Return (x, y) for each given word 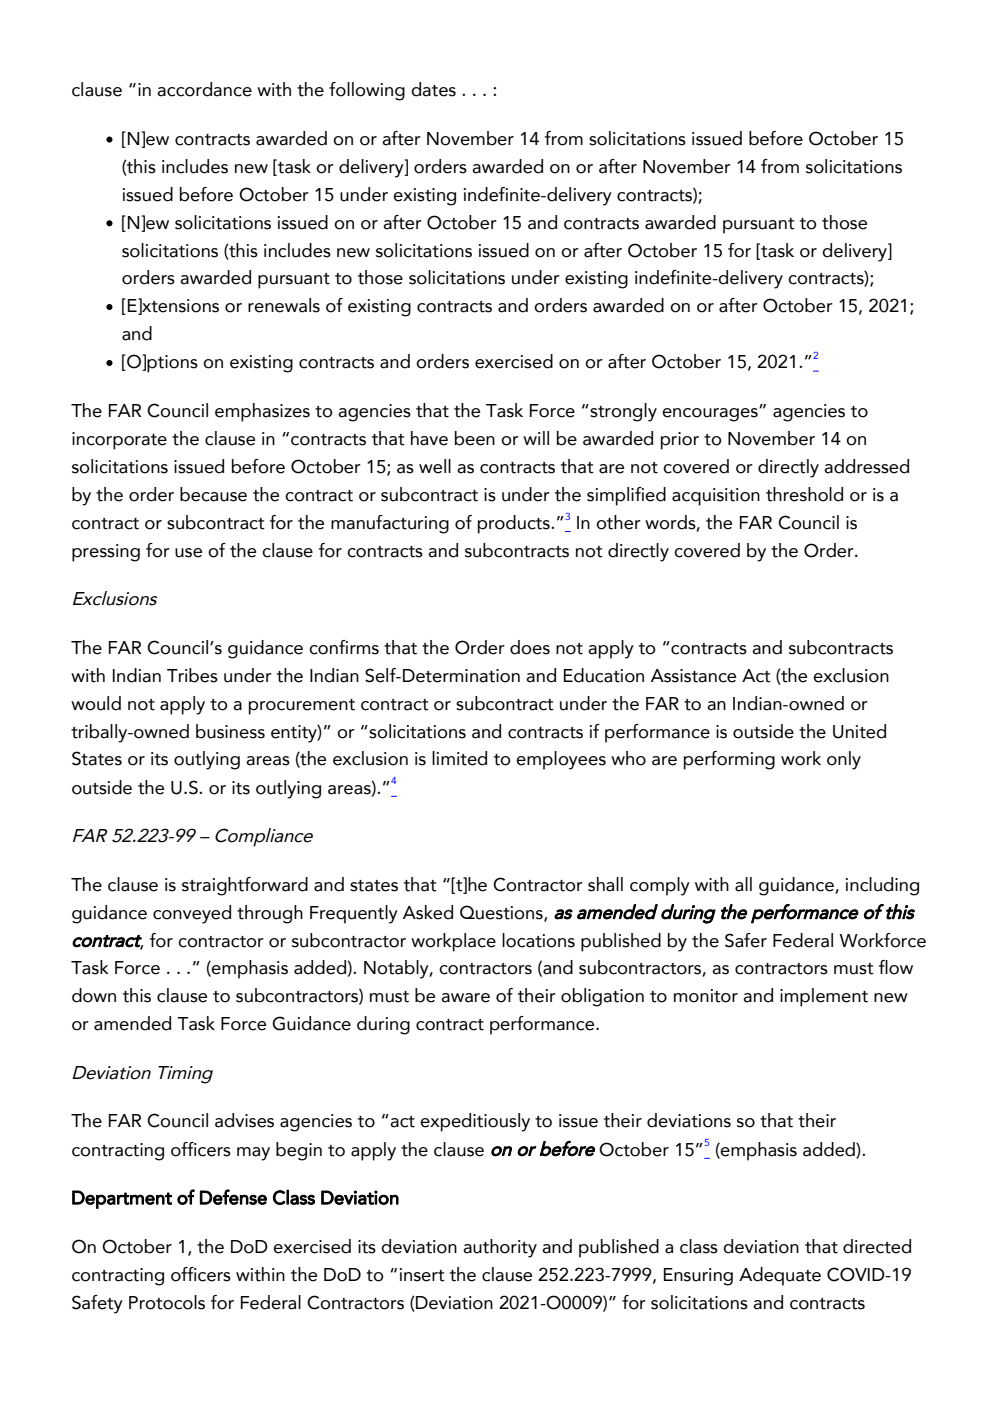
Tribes (192, 675)
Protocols (167, 1302)
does (530, 647)
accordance (204, 89)
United (859, 731)
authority (500, 1248)
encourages (711, 414)
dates (433, 89)
